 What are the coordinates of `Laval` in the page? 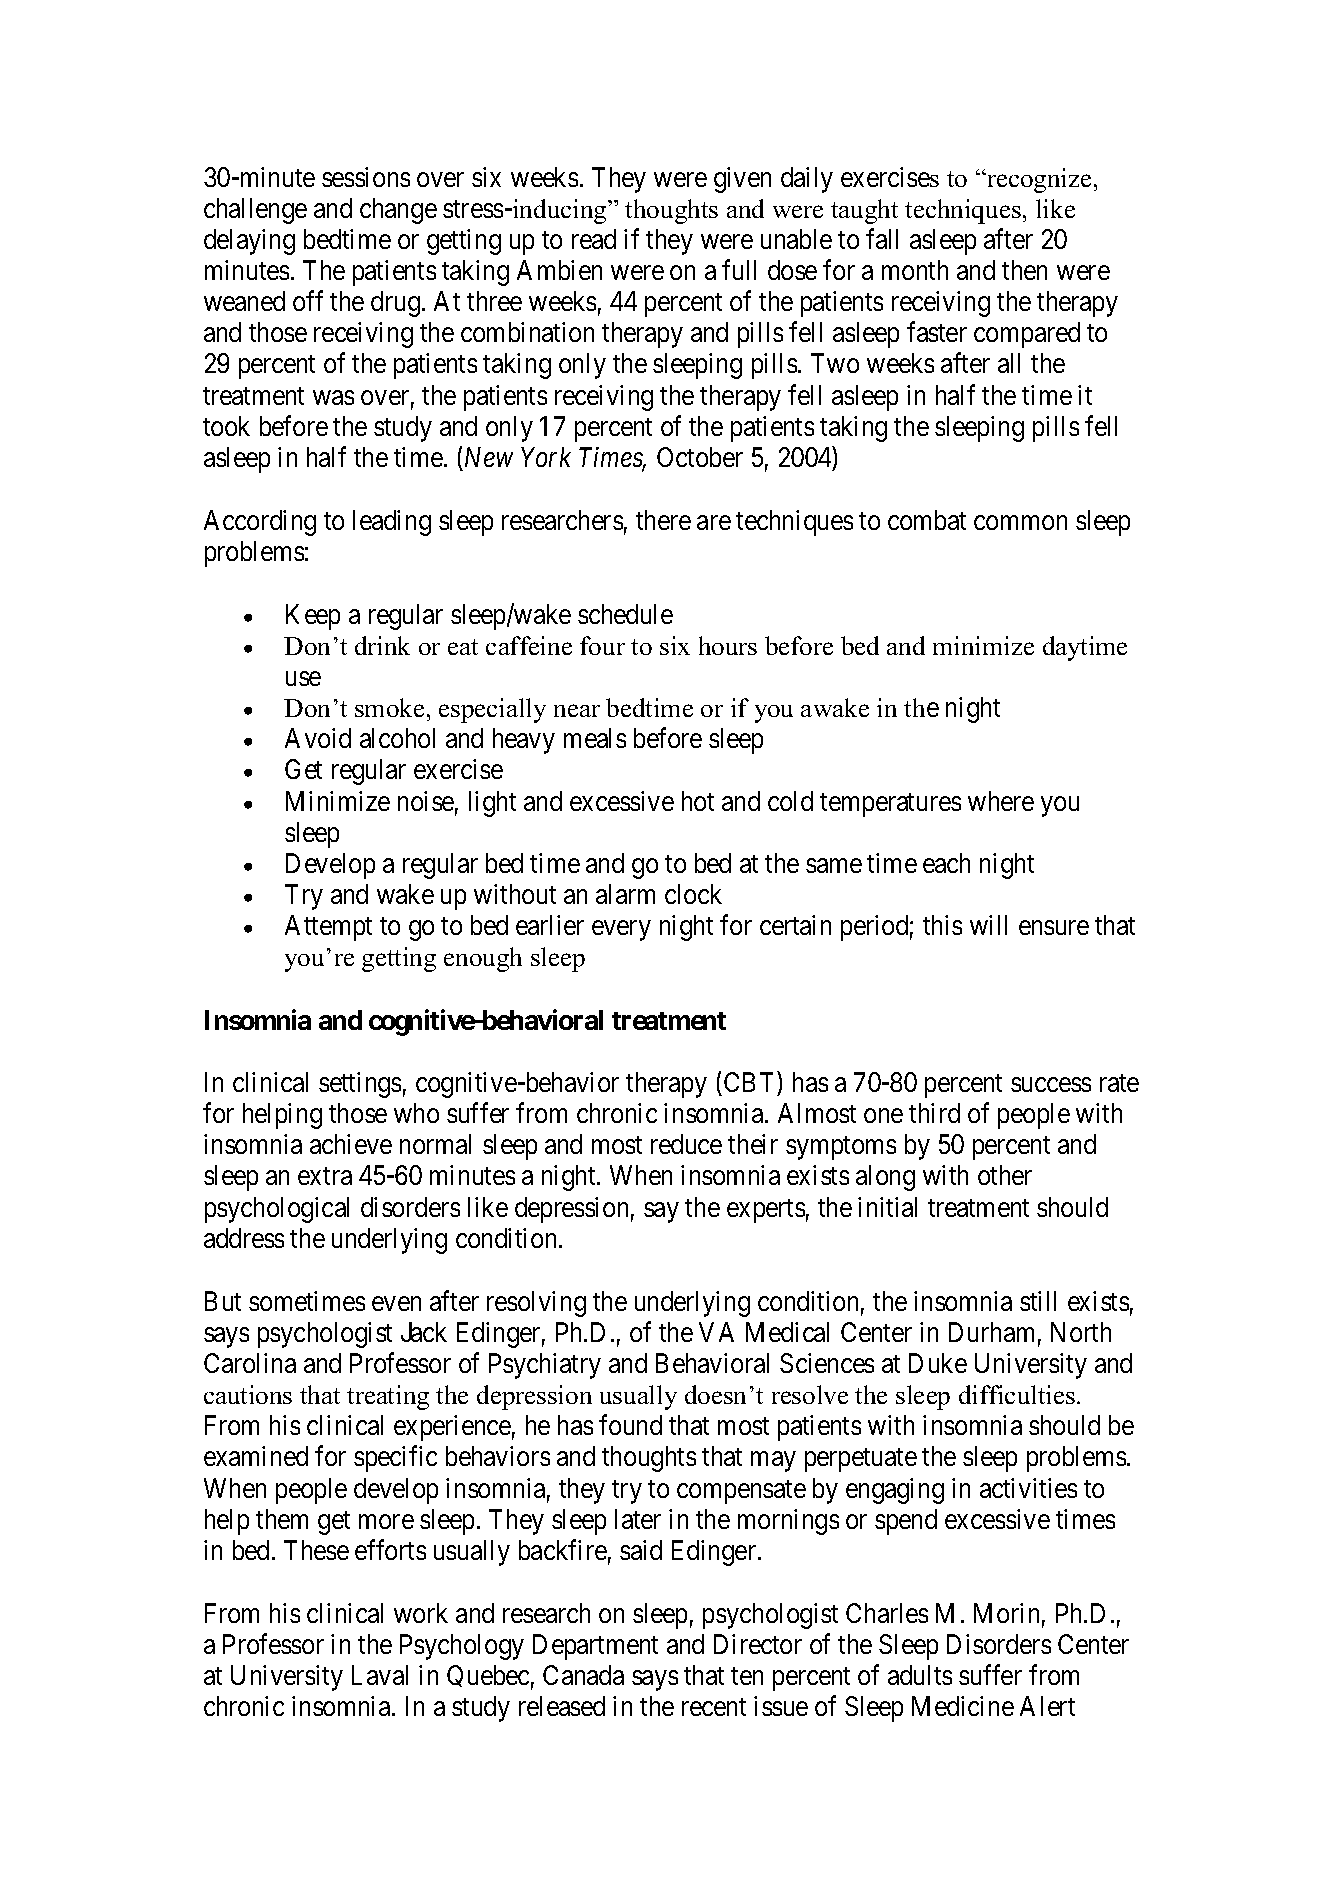 It's located at (380, 1675).
